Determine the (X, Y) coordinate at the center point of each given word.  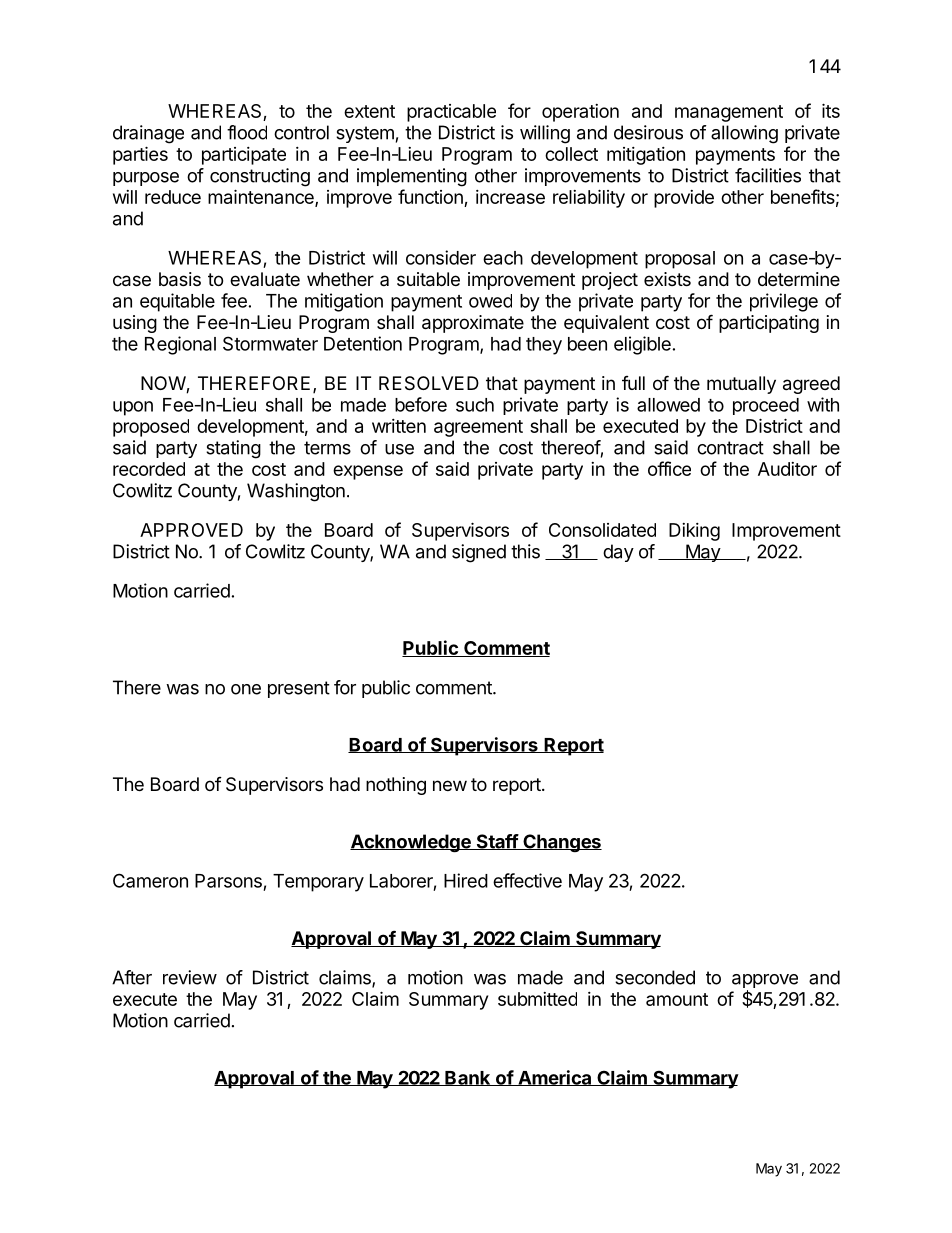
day (618, 553)
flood (247, 132)
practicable (451, 113)
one (246, 689)
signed (479, 553)
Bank (468, 1078)
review (190, 977)
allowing (744, 134)
